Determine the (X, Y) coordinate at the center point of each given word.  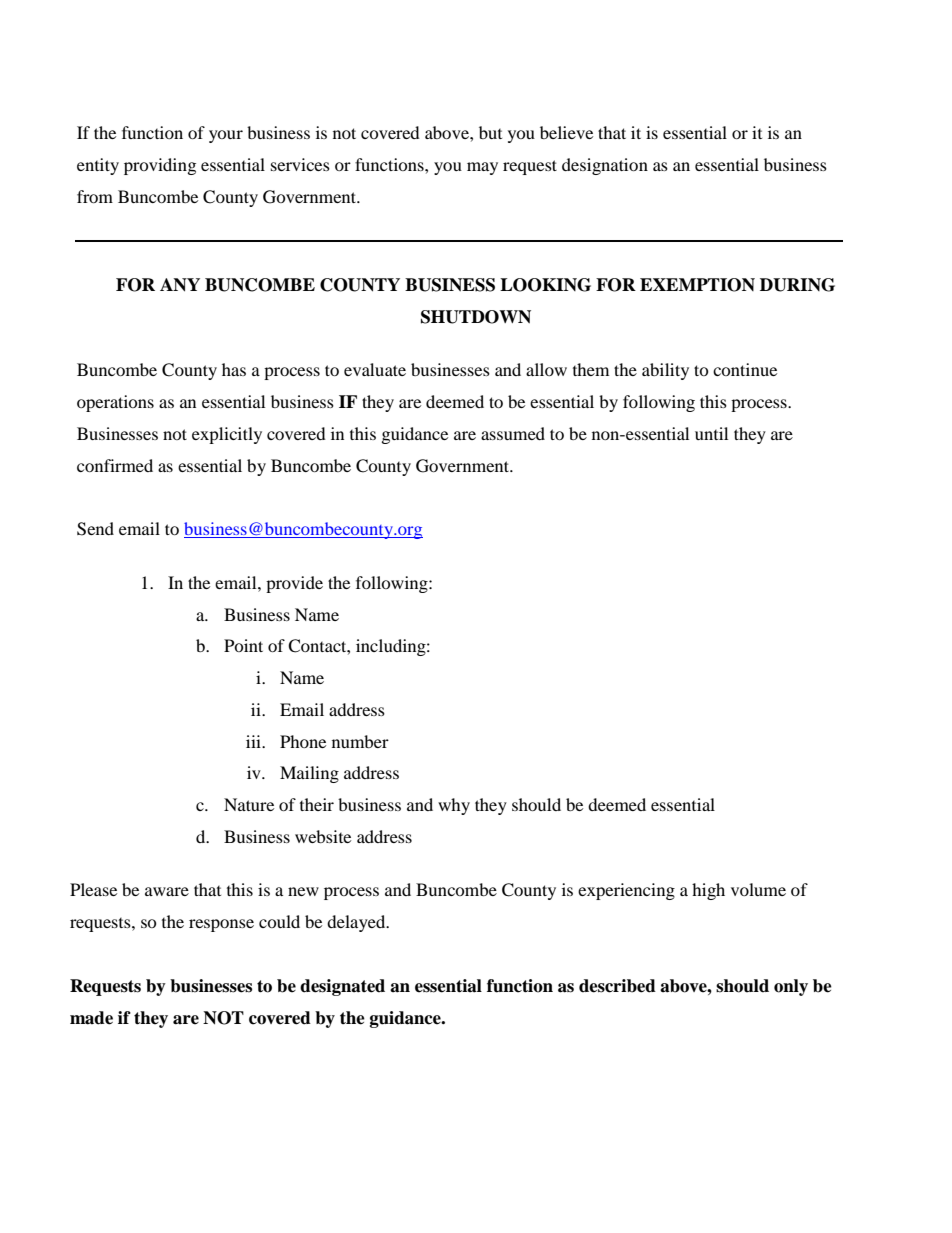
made (91, 1018)
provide (294, 584)
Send (95, 529)
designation (605, 166)
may (482, 168)
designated (342, 987)
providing (160, 166)
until (711, 433)
